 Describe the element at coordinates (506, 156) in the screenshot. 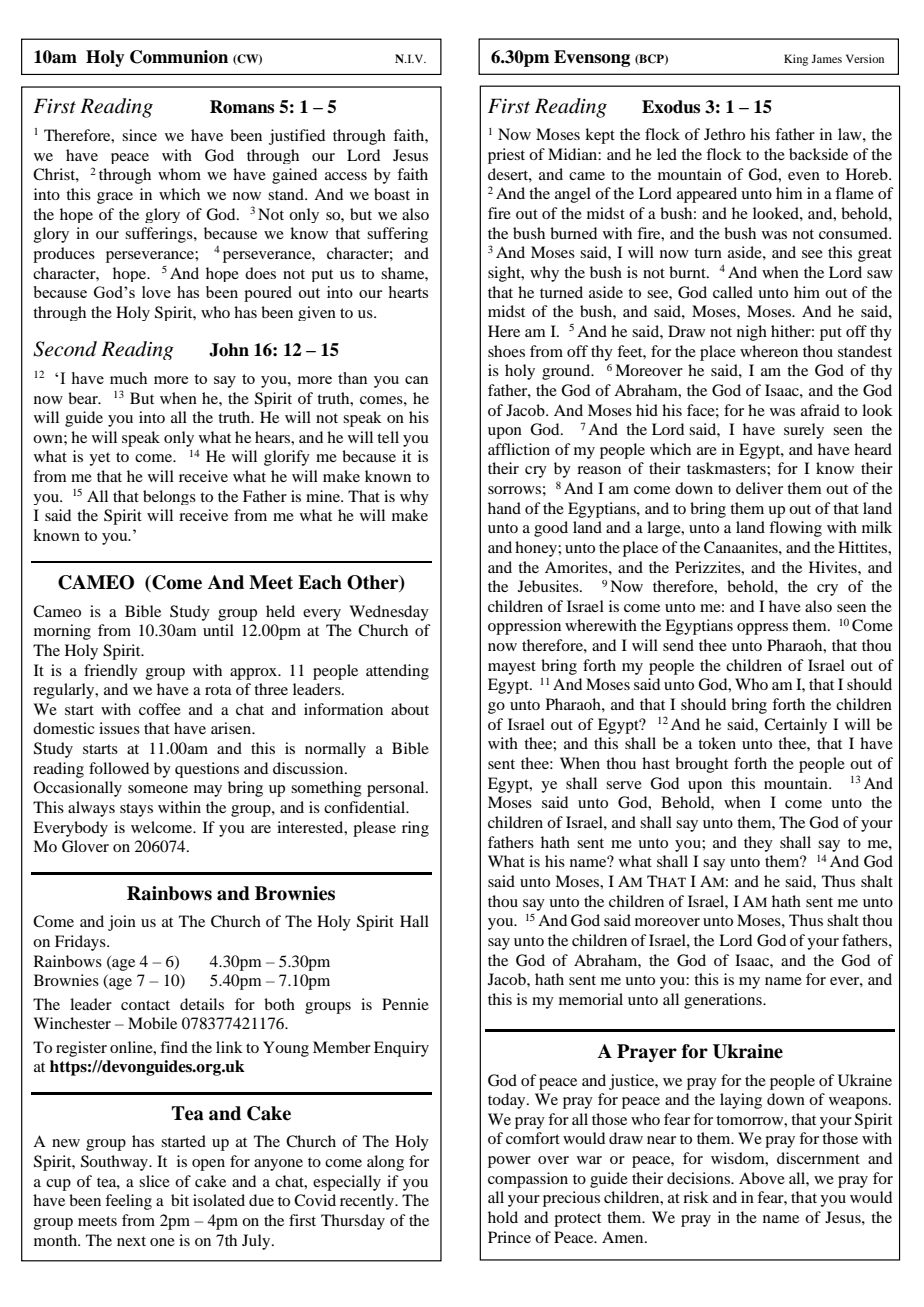

I see `priest` at that location.
